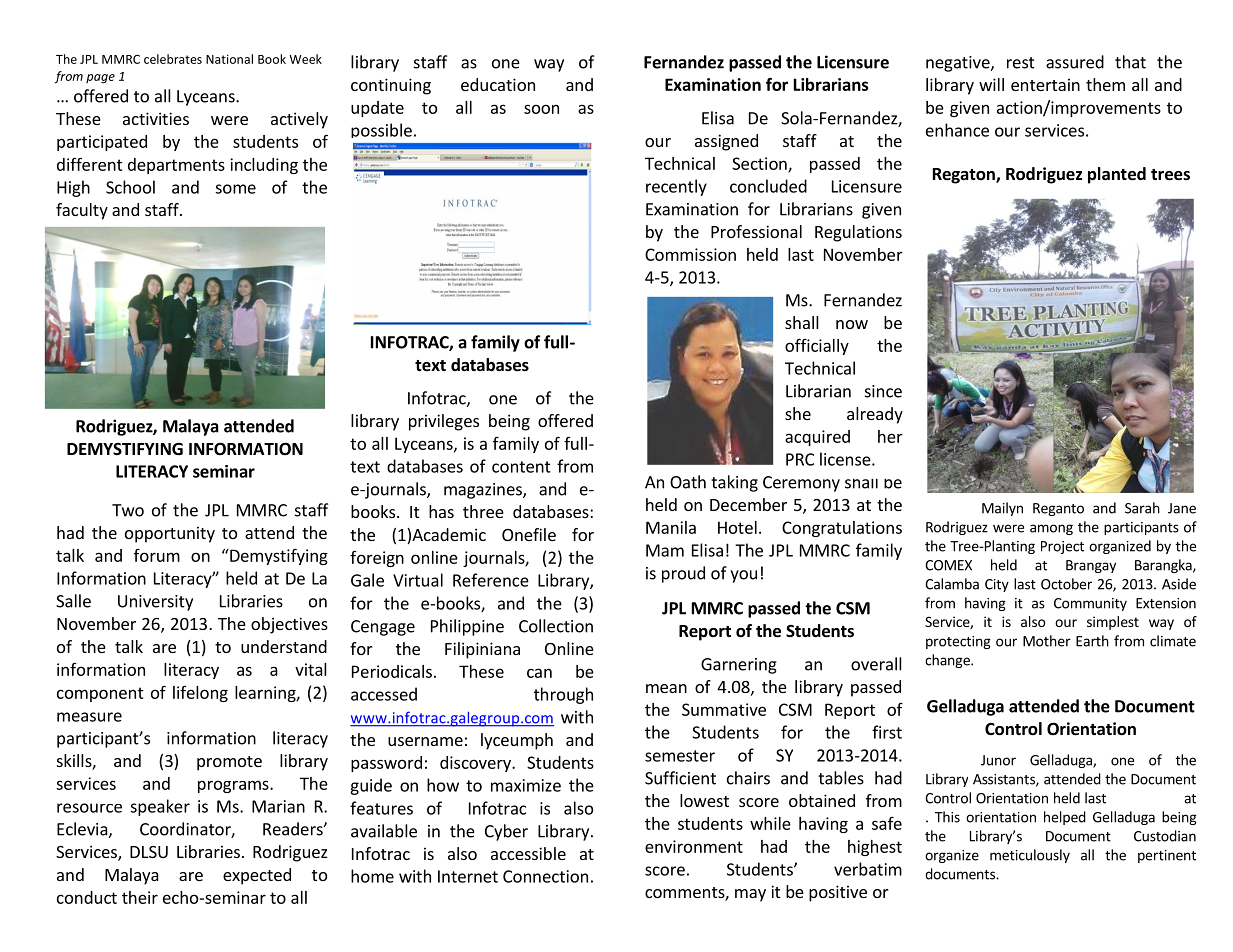  Describe the element at coordinates (128, 510) in the screenshot. I see `Two` at that location.
